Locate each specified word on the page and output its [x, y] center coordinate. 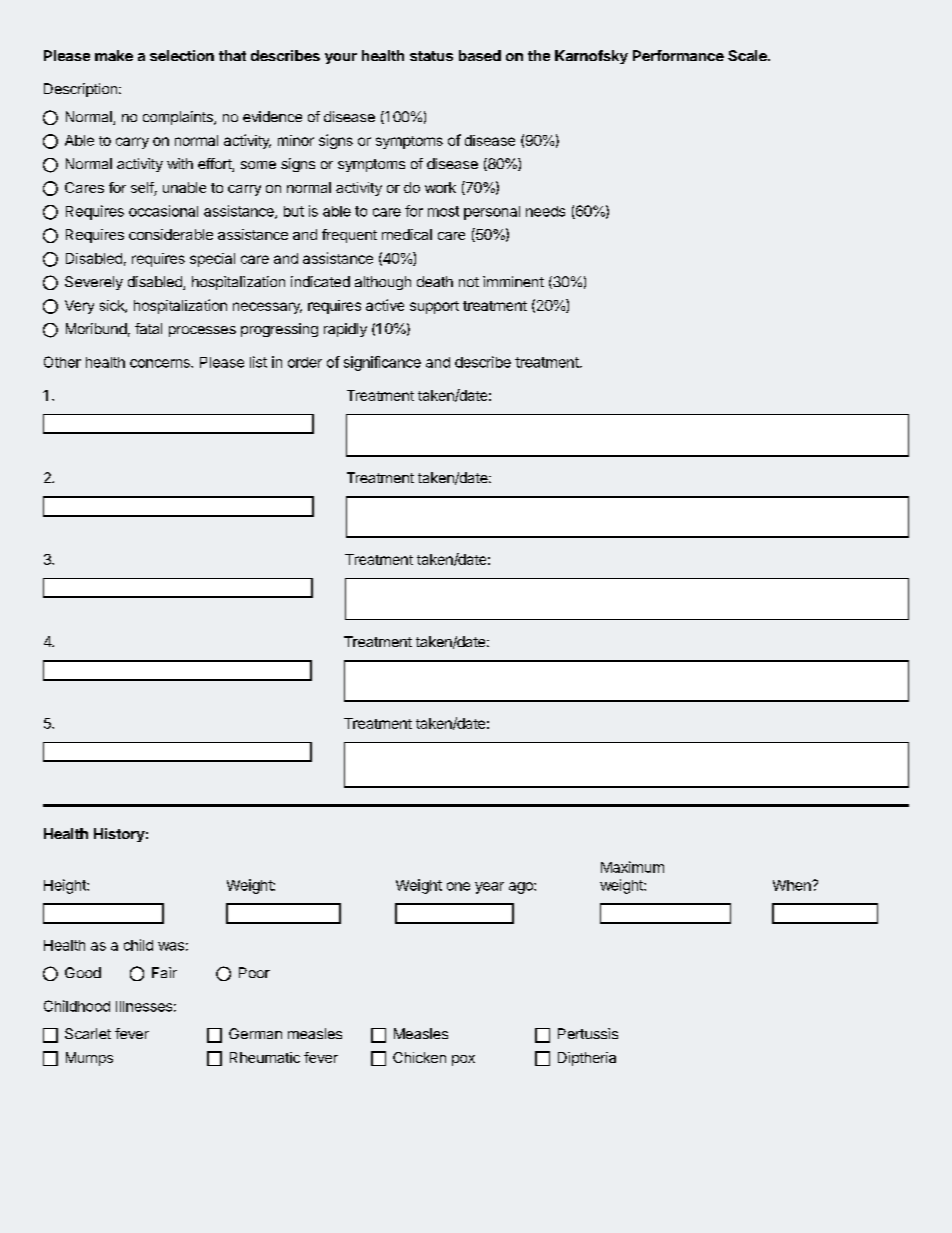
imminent [513, 281]
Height [66, 886]
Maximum [632, 867]
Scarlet [88, 1033]
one [458, 886]
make [114, 55]
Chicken [419, 1057]
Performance [678, 55]
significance [382, 363]
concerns [161, 363]
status [431, 56]
